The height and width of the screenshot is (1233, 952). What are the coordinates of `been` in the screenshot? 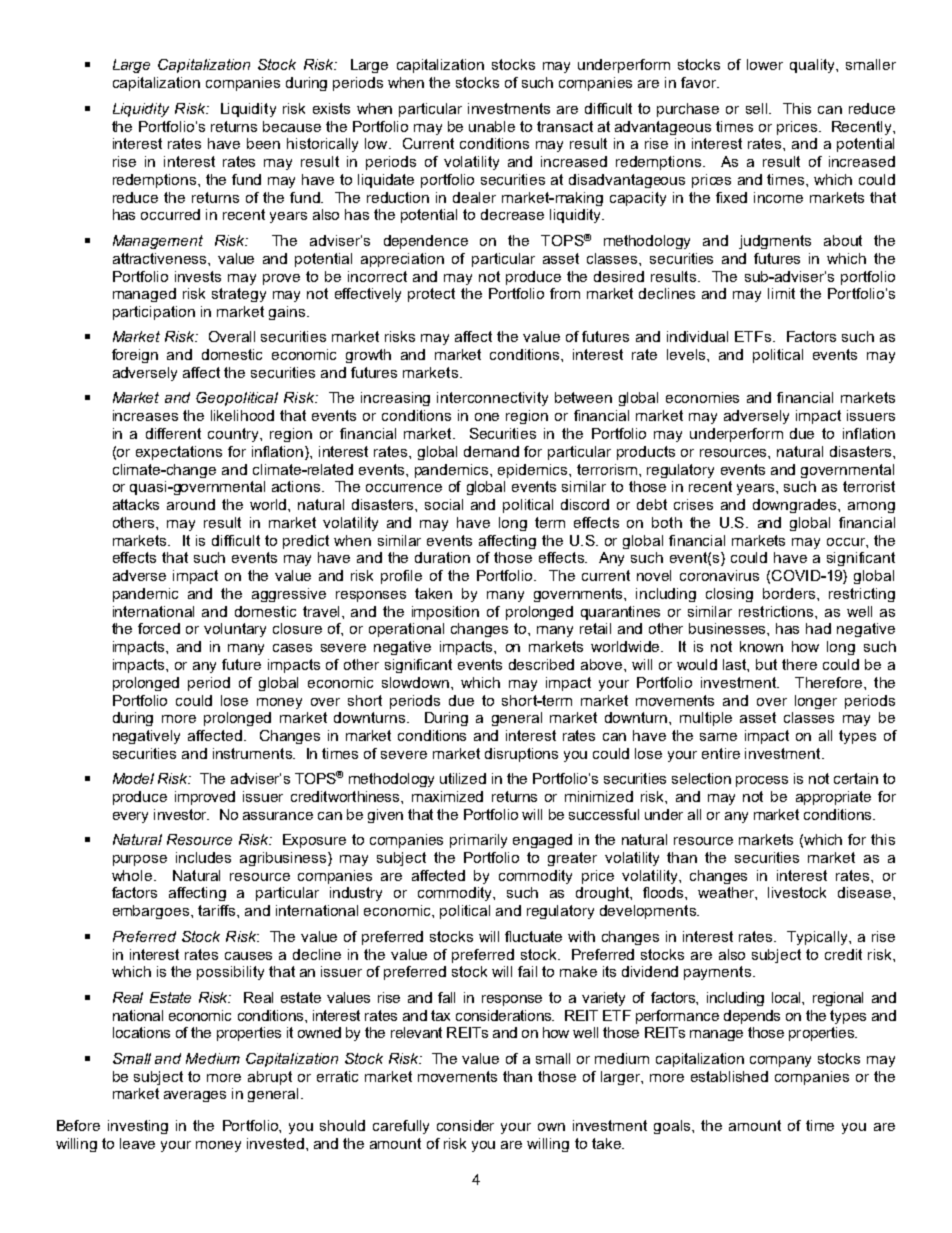 It's located at (263, 143).
